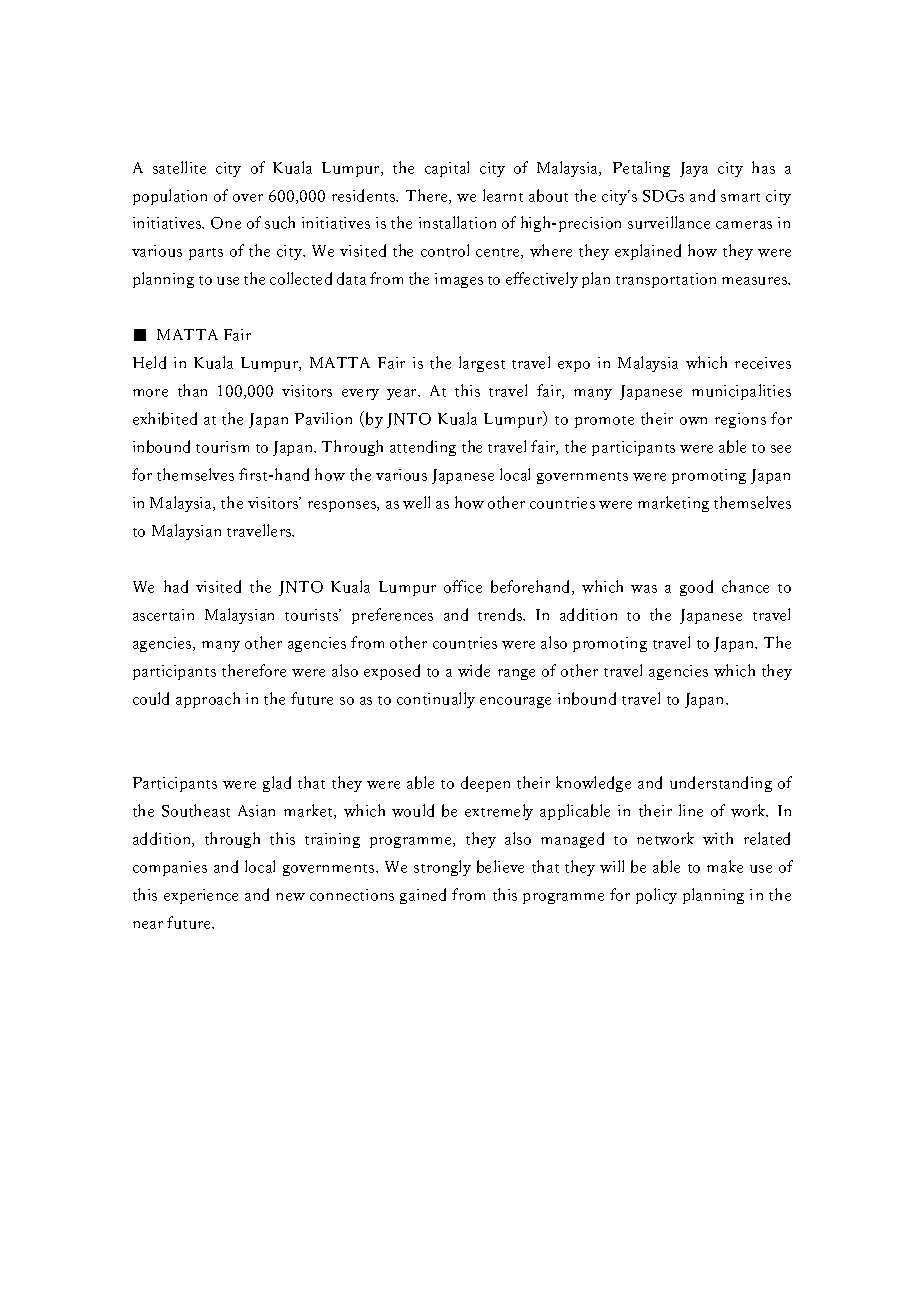 This screenshot has height=1308, width=924. I want to click on experience, so click(201, 896).
